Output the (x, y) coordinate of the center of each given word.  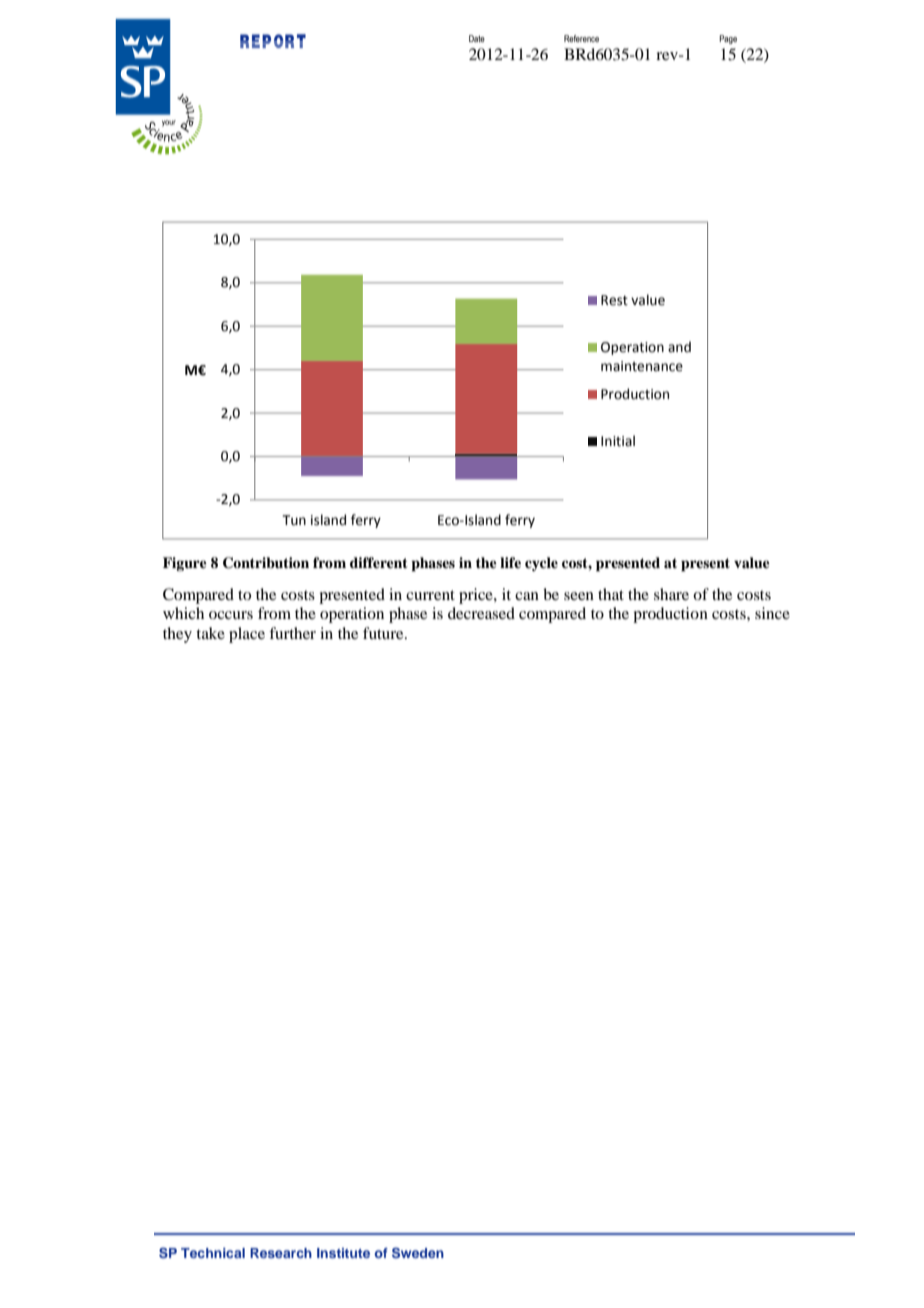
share (671, 594)
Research (281, 1253)
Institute (343, 1253)
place (247, 635)
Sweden (418, 1253)
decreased (481, 613)
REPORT (273, 41)
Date (477, 38)
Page (728, 39)
